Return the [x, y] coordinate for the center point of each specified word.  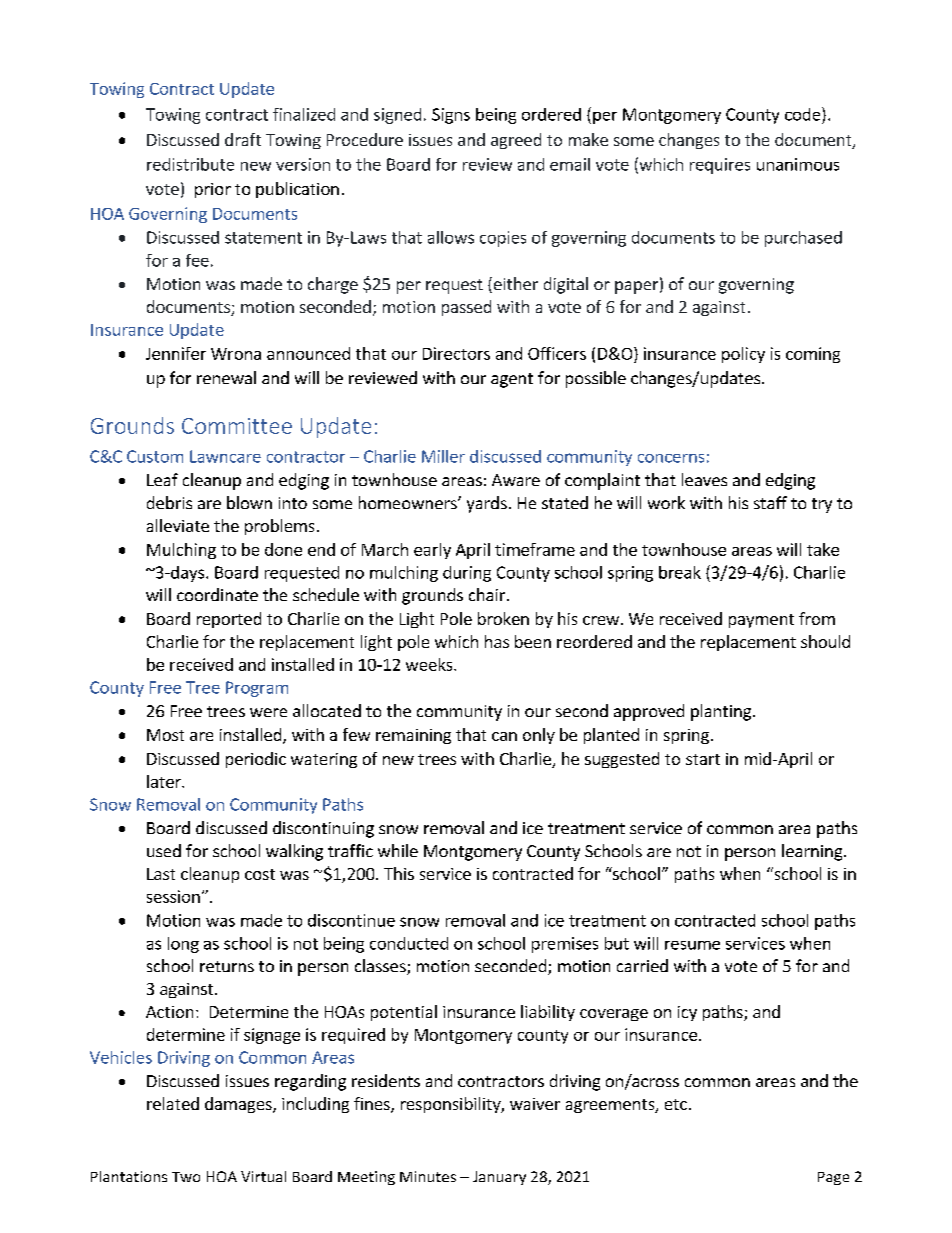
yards [487, 504]
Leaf [162, 479]
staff [770, 502]
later [165, 781]
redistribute [190, 164]
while [398, 850]
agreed [516, 141]
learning [813, 852]
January [499, 1178]
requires [720, 166]
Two [186, 1177]
